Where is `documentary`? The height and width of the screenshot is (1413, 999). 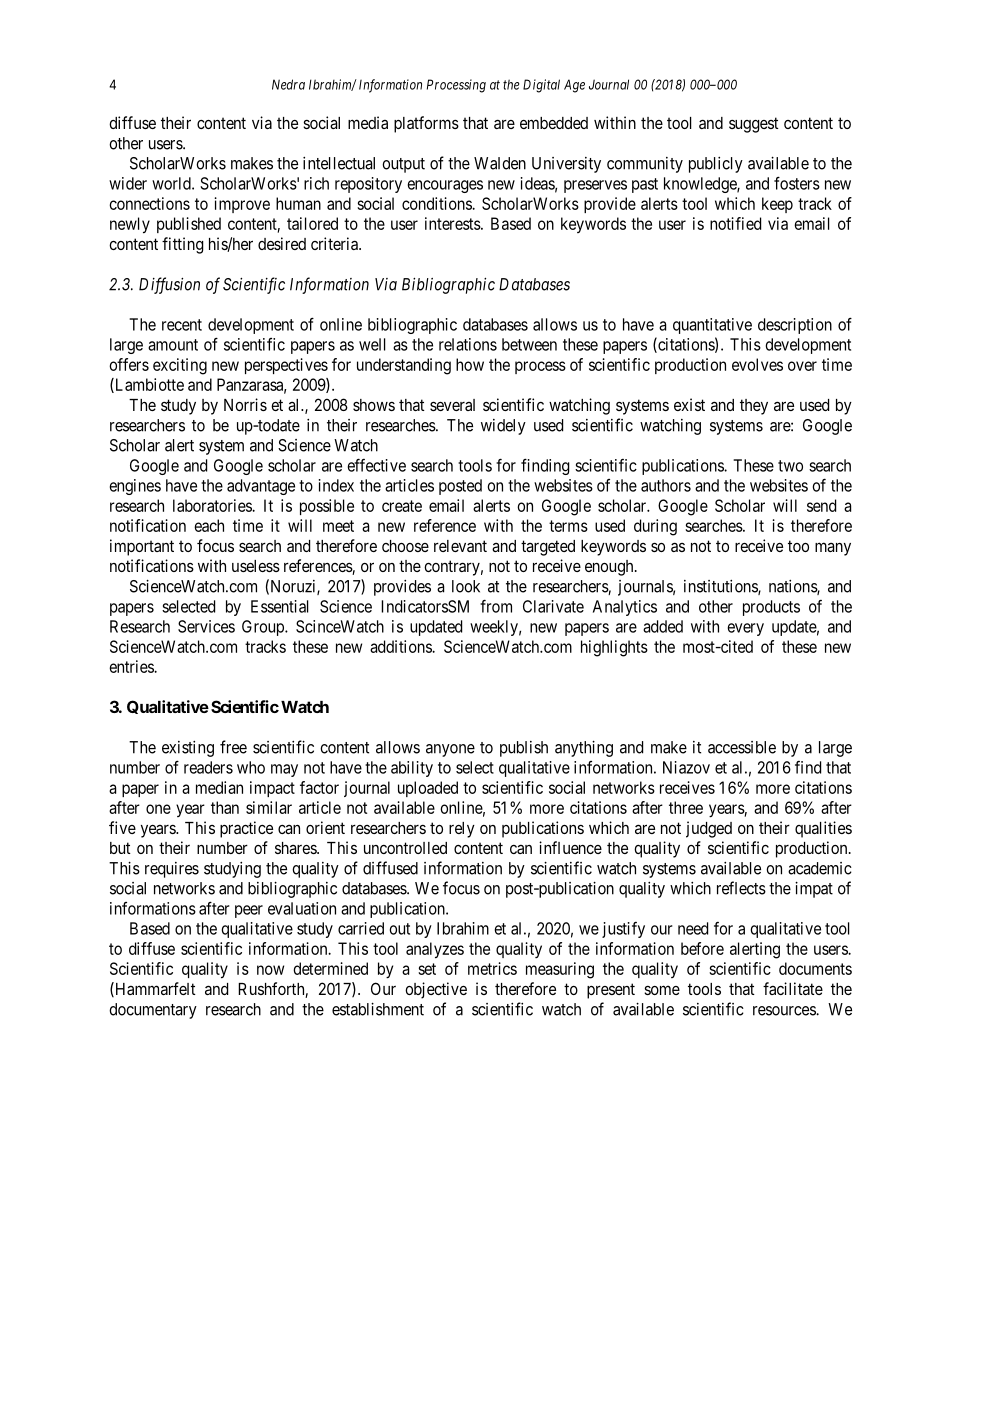 documentary is located at coordinates (153, 1011).
